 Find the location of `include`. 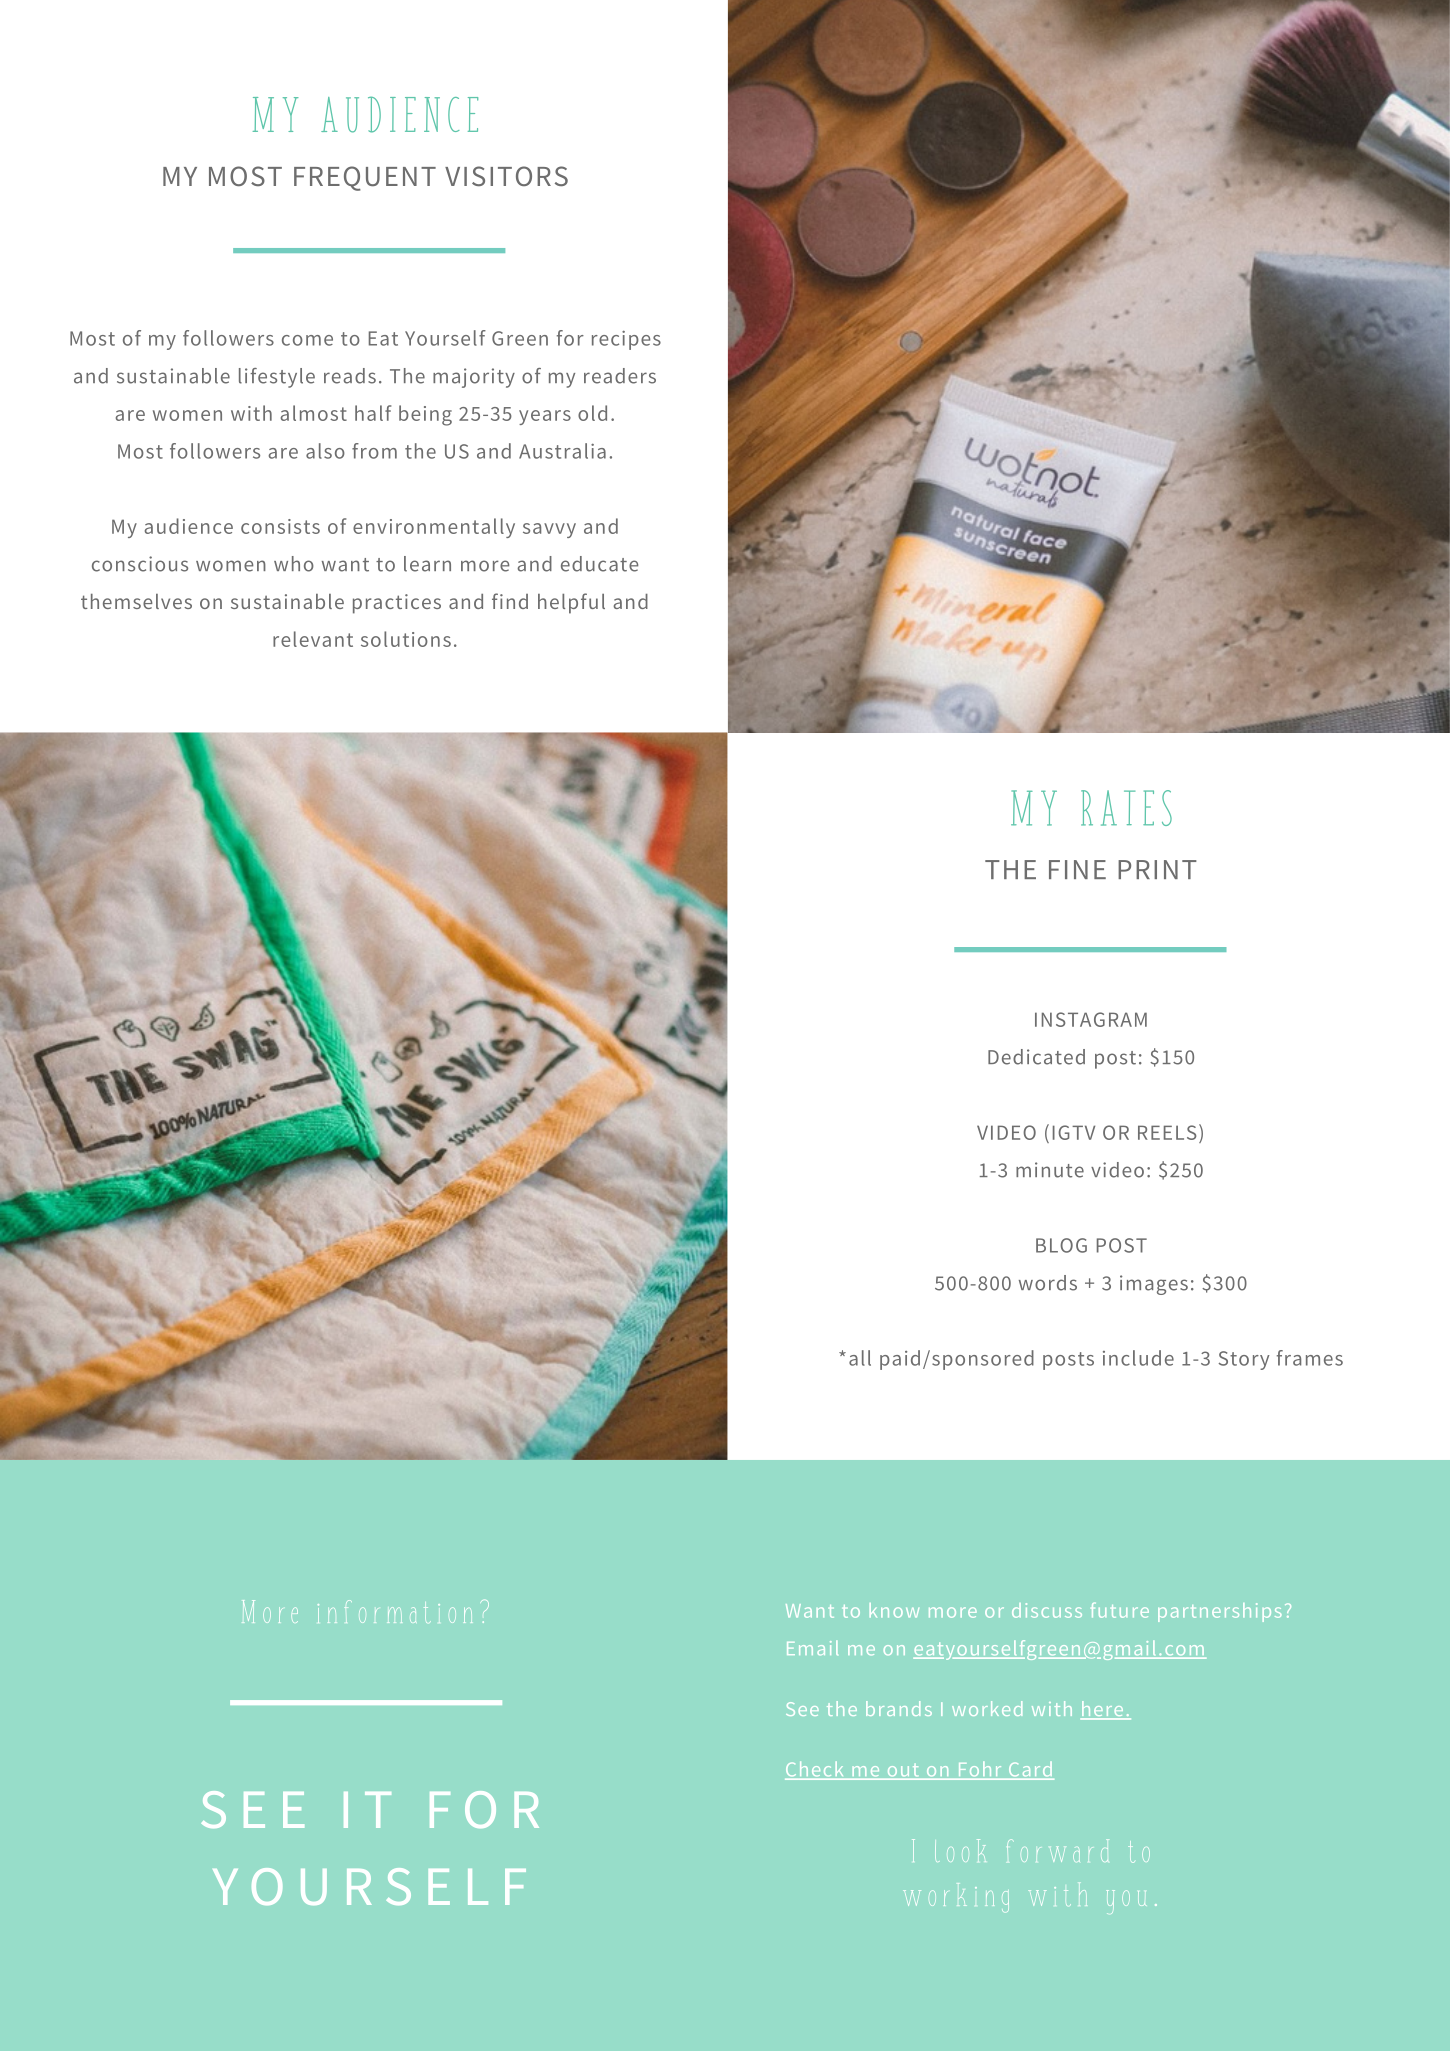

include is located at coordinates (1138, 1358).
